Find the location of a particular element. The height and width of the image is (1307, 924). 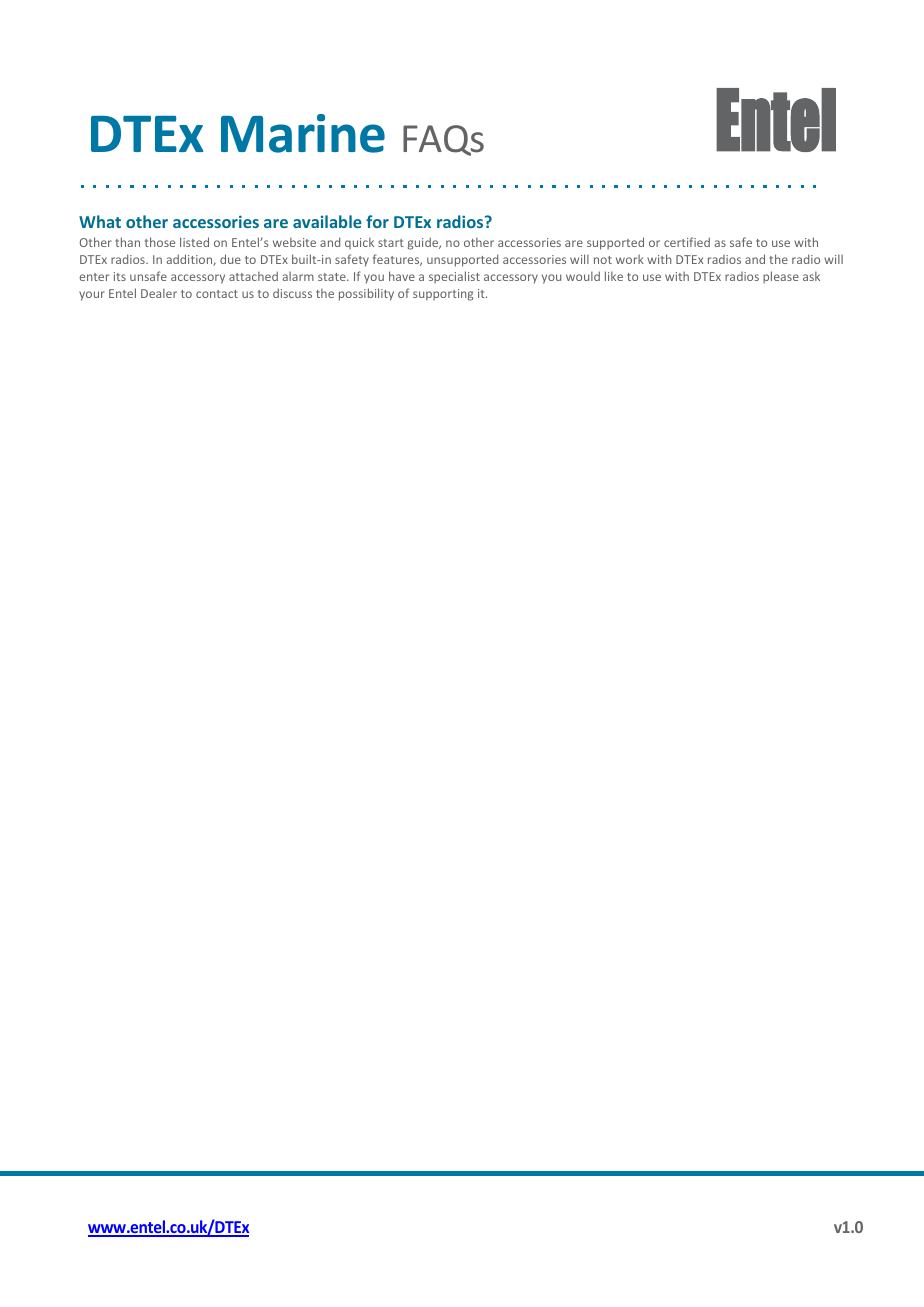

Marine is located at coordinates (303, 133).
